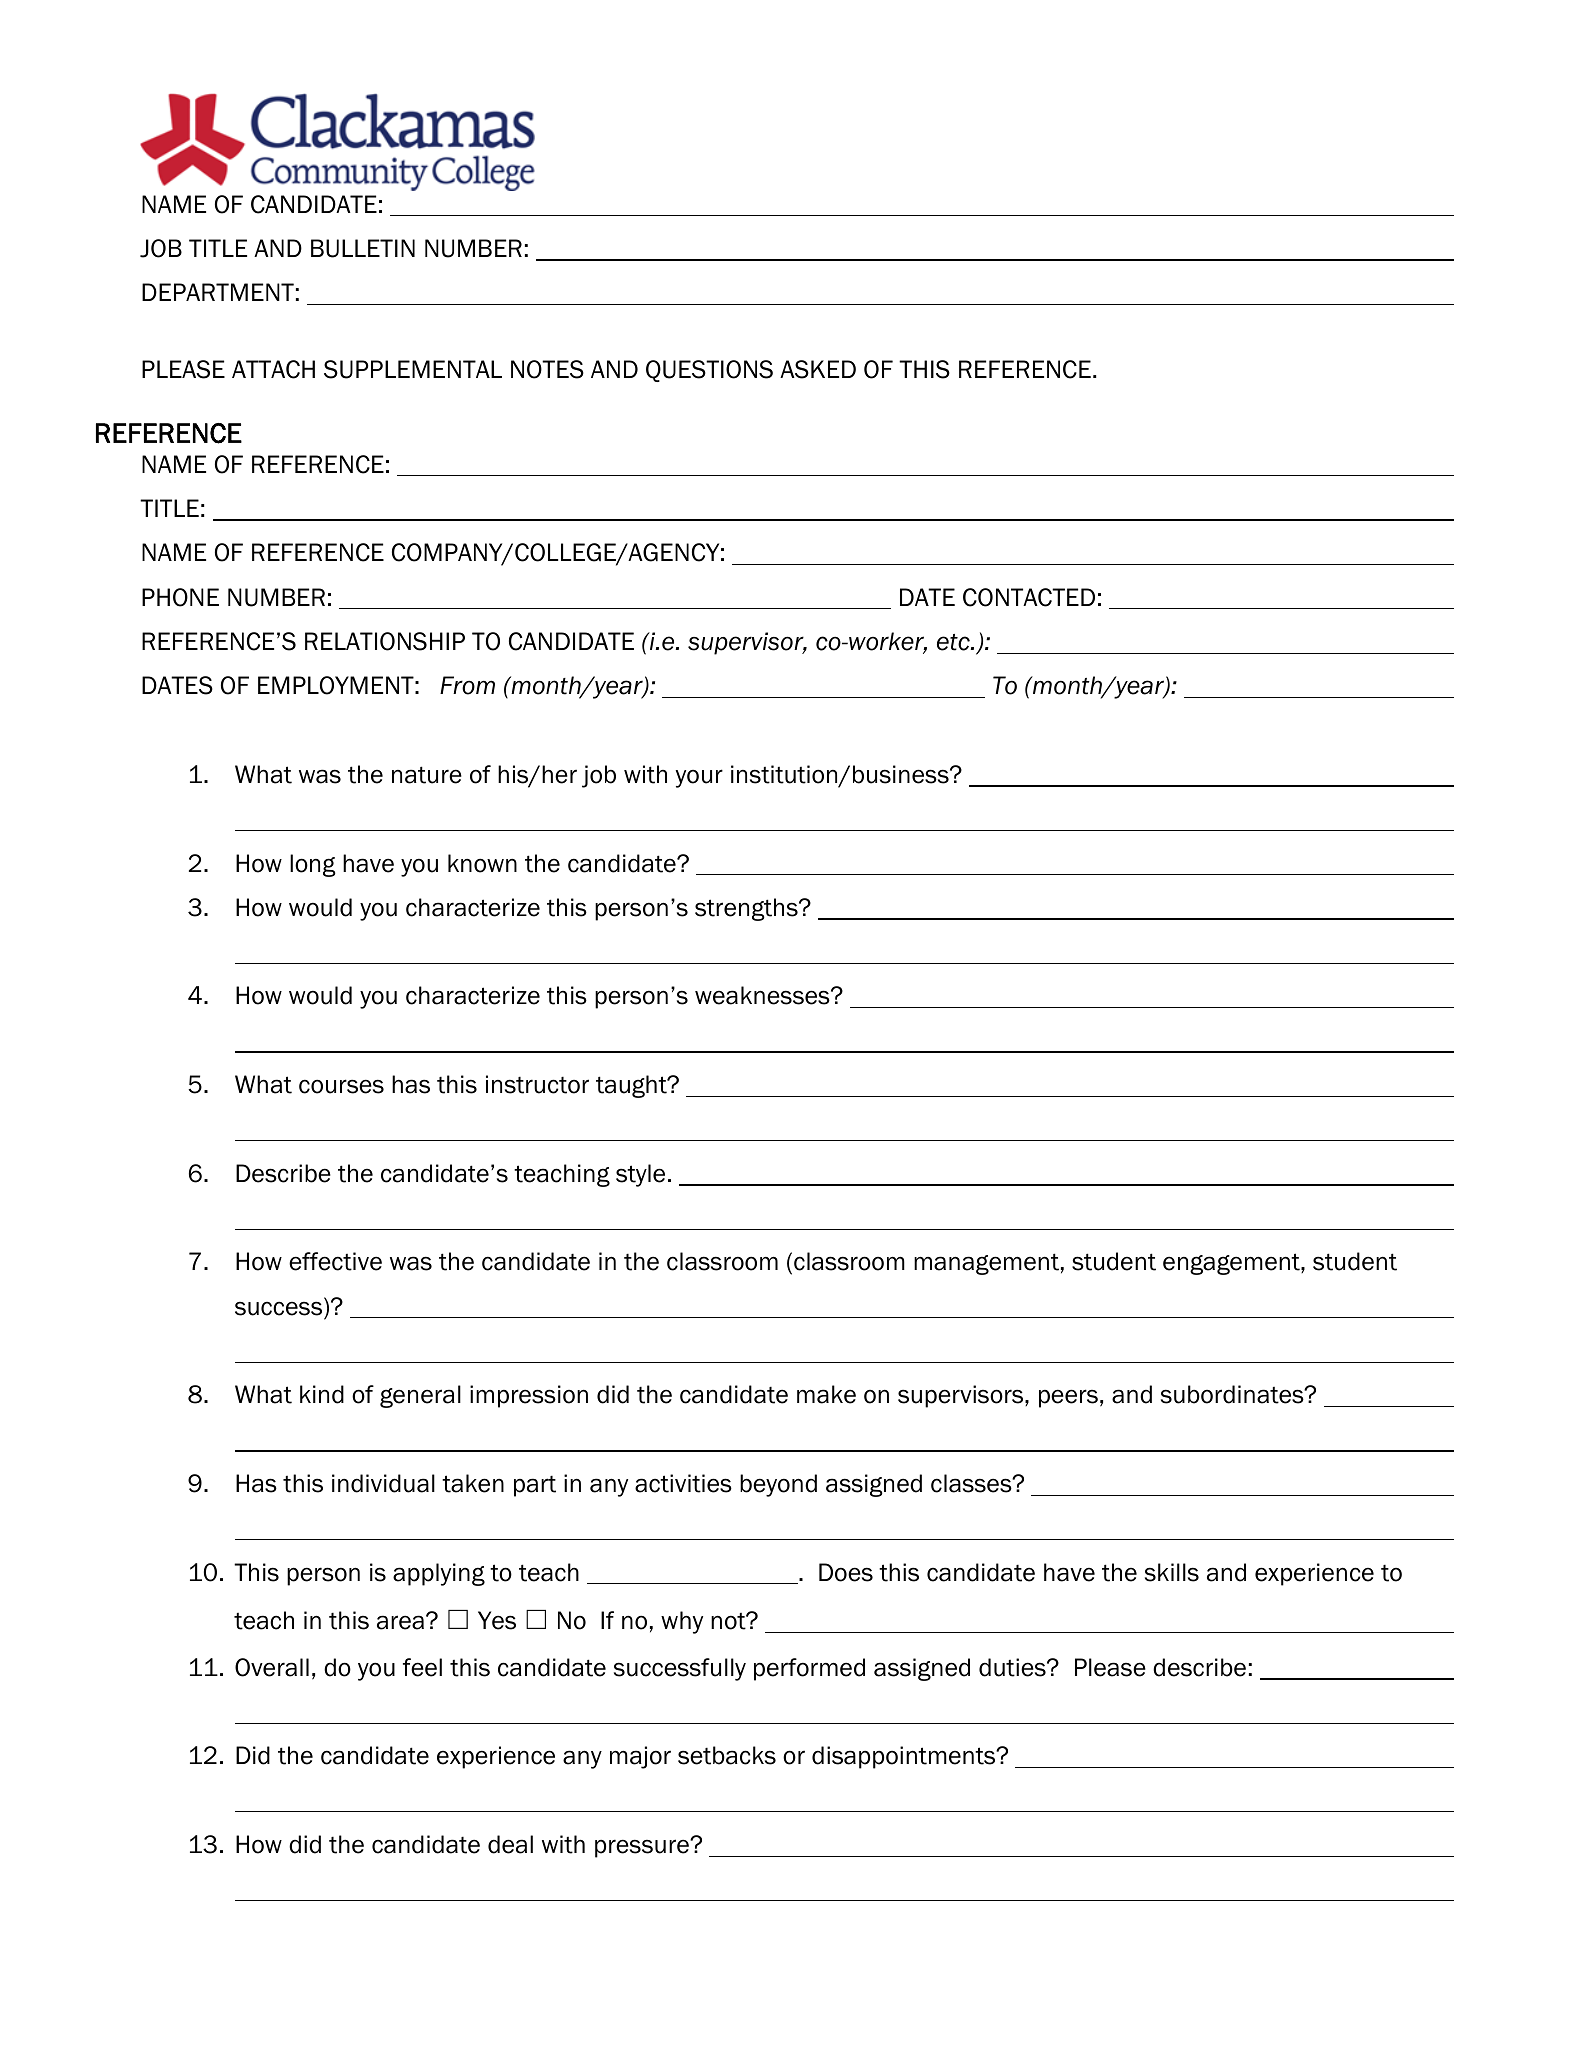 The height and width of the screenshot is (2064, 1595). I want to click on activities, so click(683, 1483).
